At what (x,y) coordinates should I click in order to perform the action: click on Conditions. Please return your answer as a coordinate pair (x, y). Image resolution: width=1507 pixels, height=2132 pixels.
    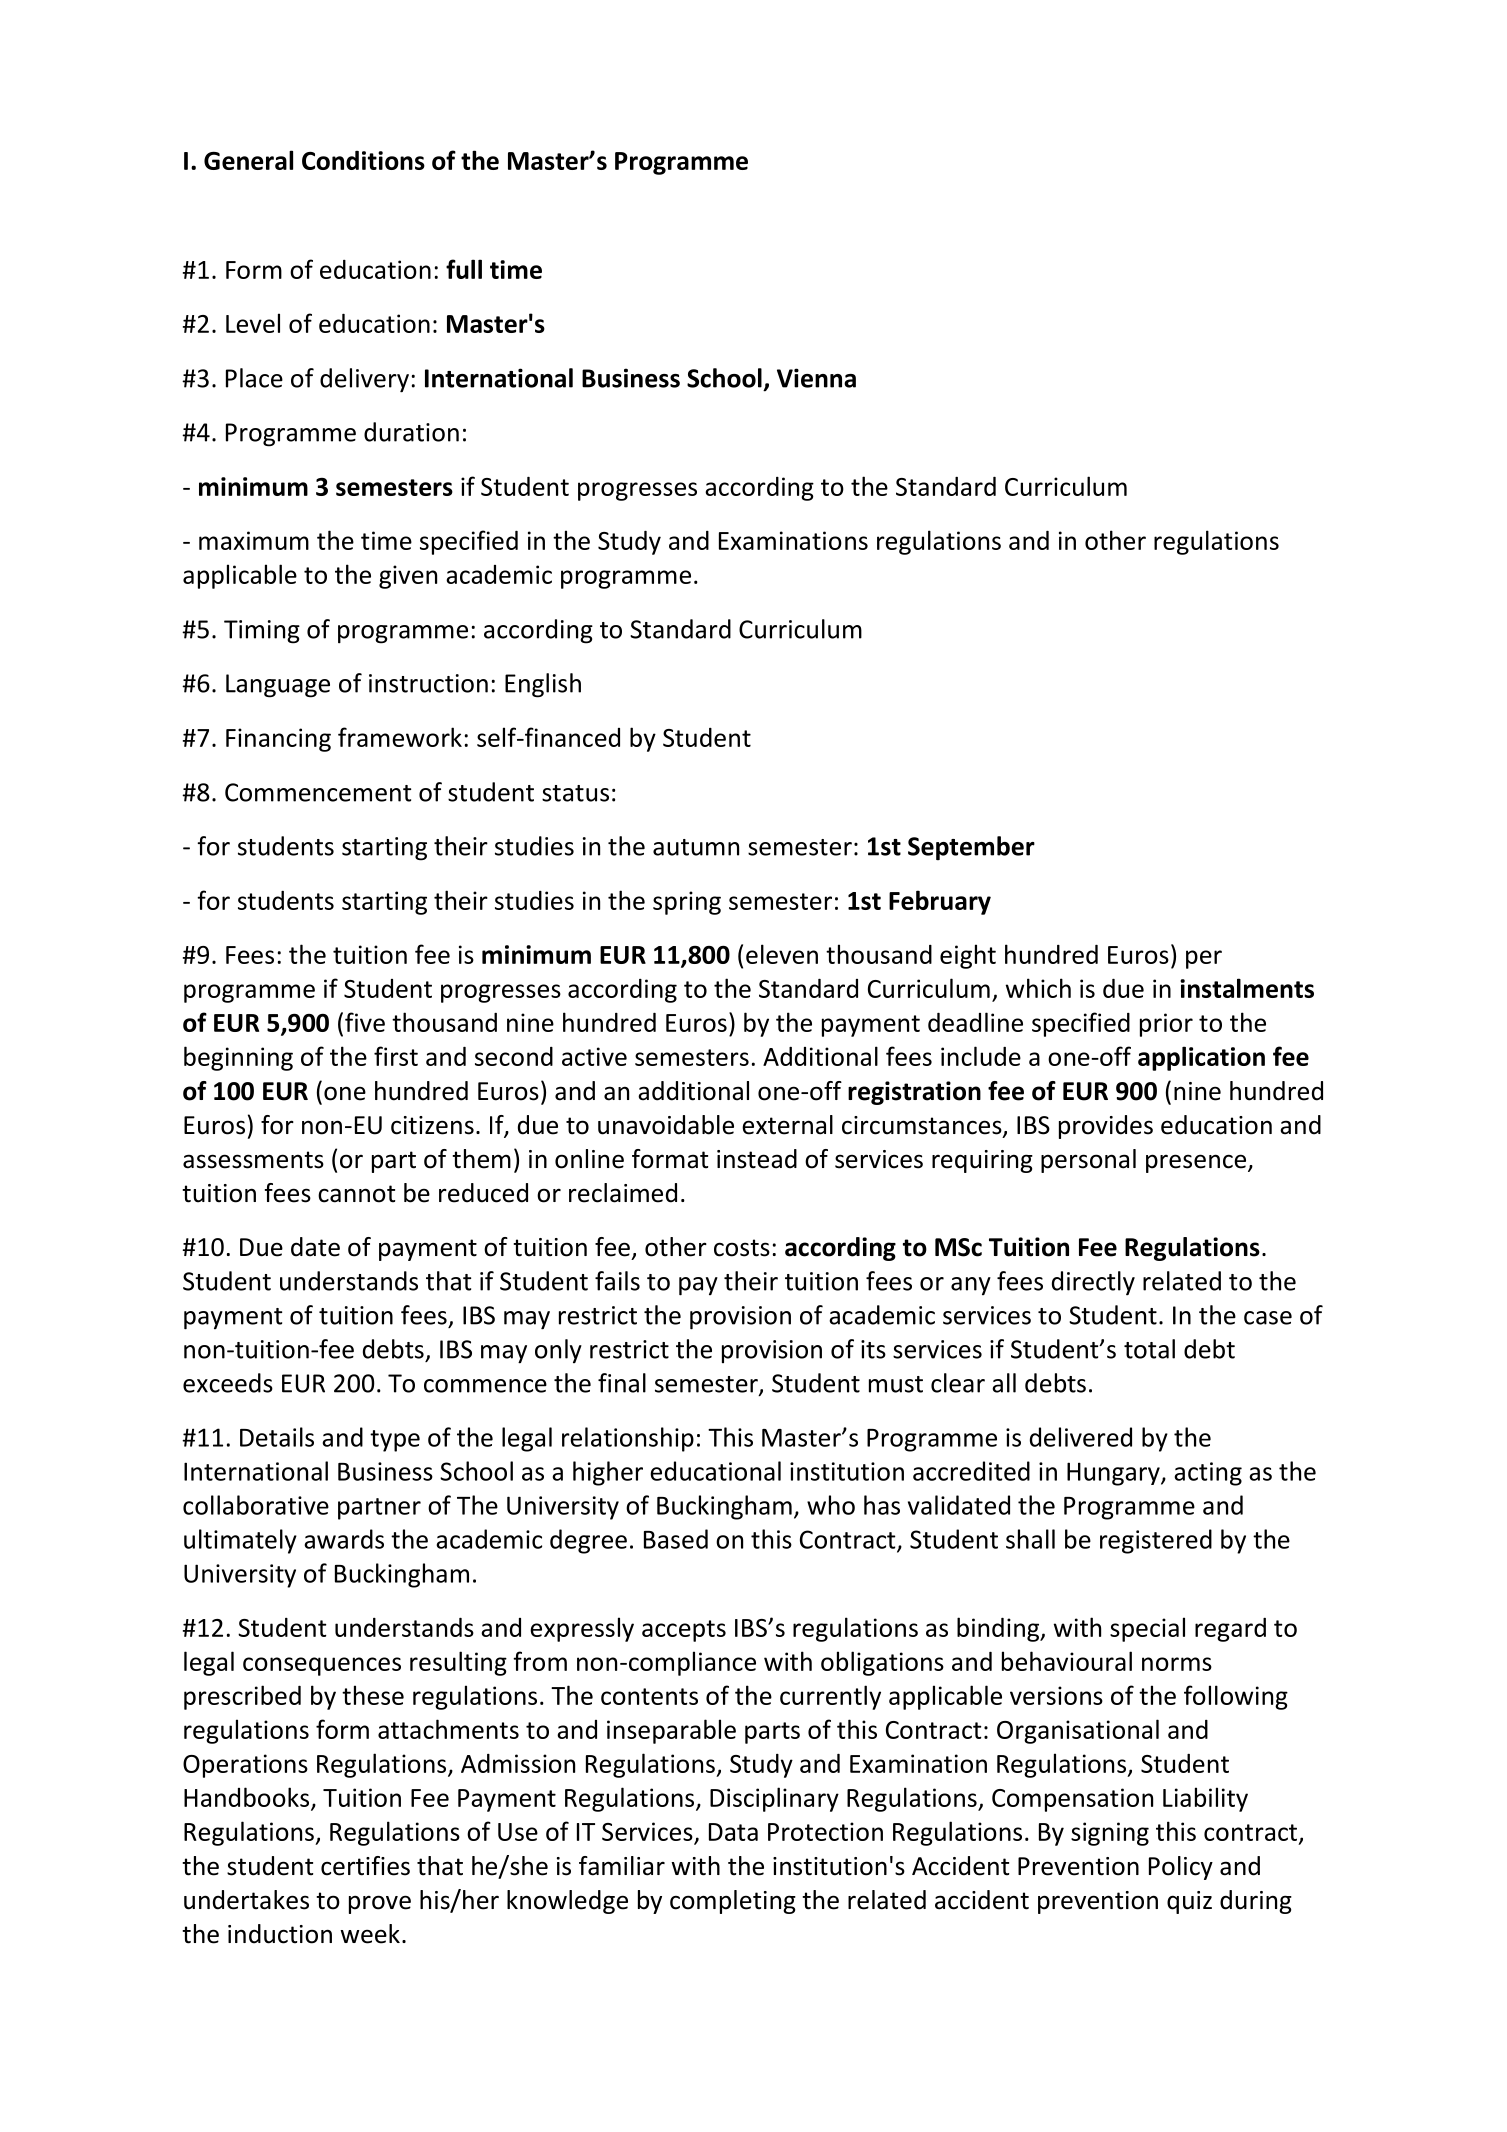
    Looking at the image, I should click on (363, 160).
